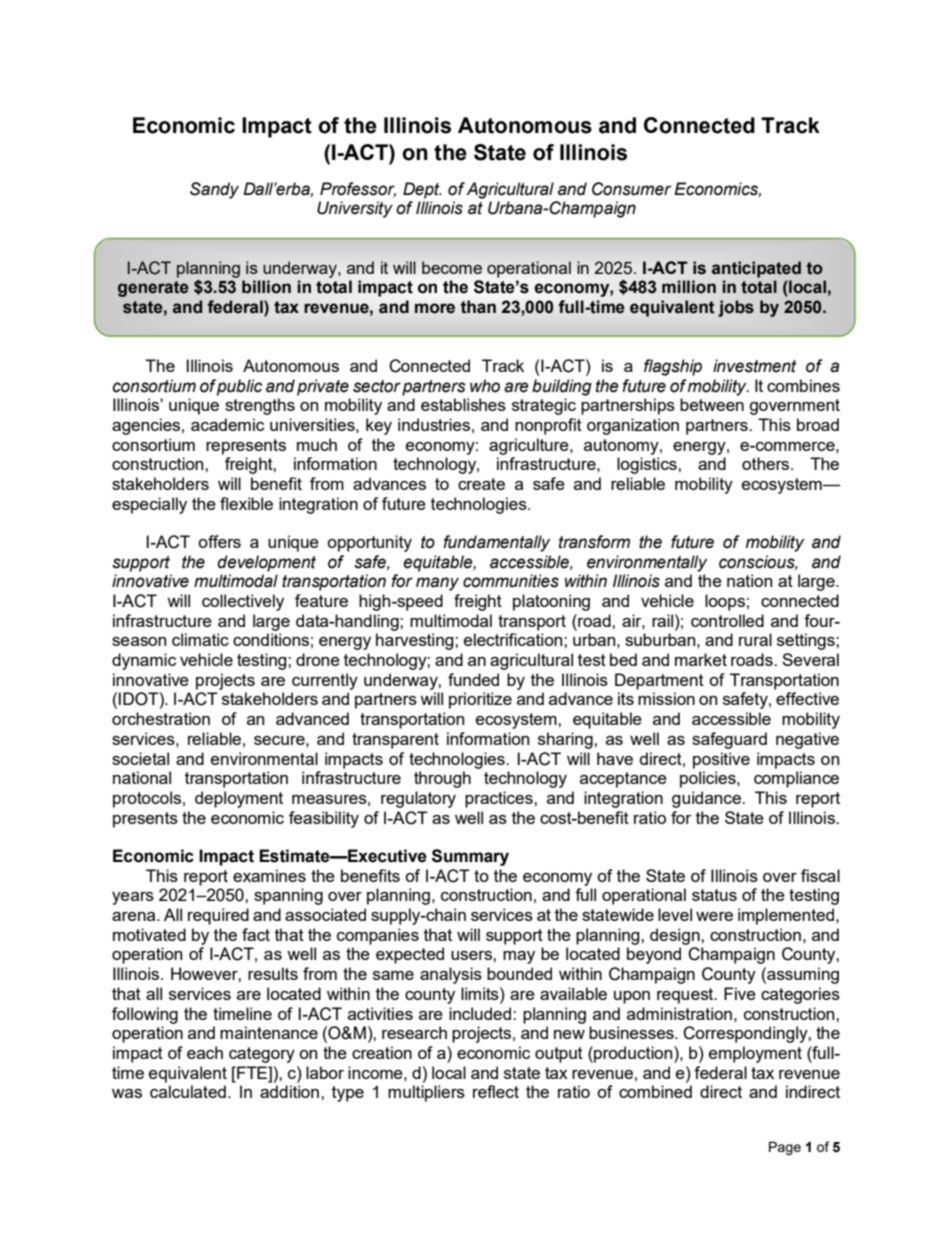 The image size is (952, 1233). What do you see at coordinates (756, 269) in the screenshot?
I see `anticipated` at bounding box center [756, 269].
